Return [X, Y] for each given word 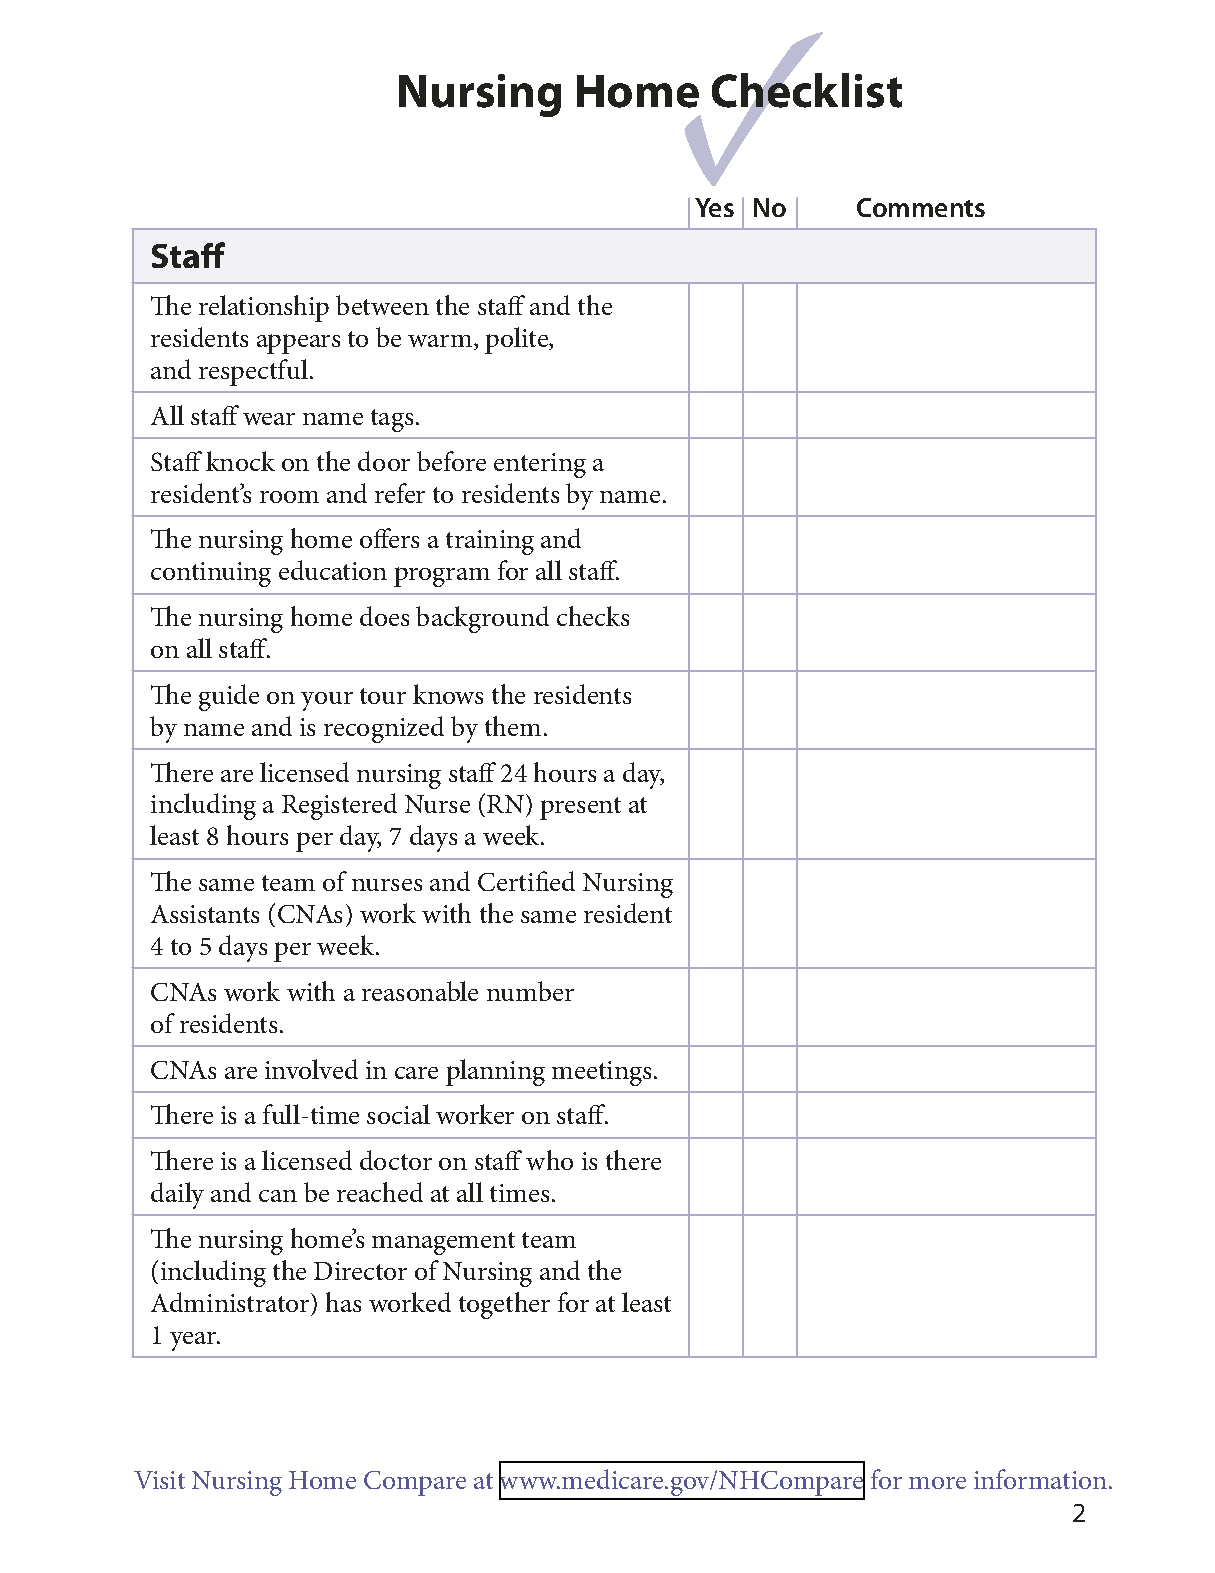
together [504, 1305]
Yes [714, 207]
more [937, 1483]
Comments [921, 207]
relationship [264, 308]
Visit [159, 1480]
